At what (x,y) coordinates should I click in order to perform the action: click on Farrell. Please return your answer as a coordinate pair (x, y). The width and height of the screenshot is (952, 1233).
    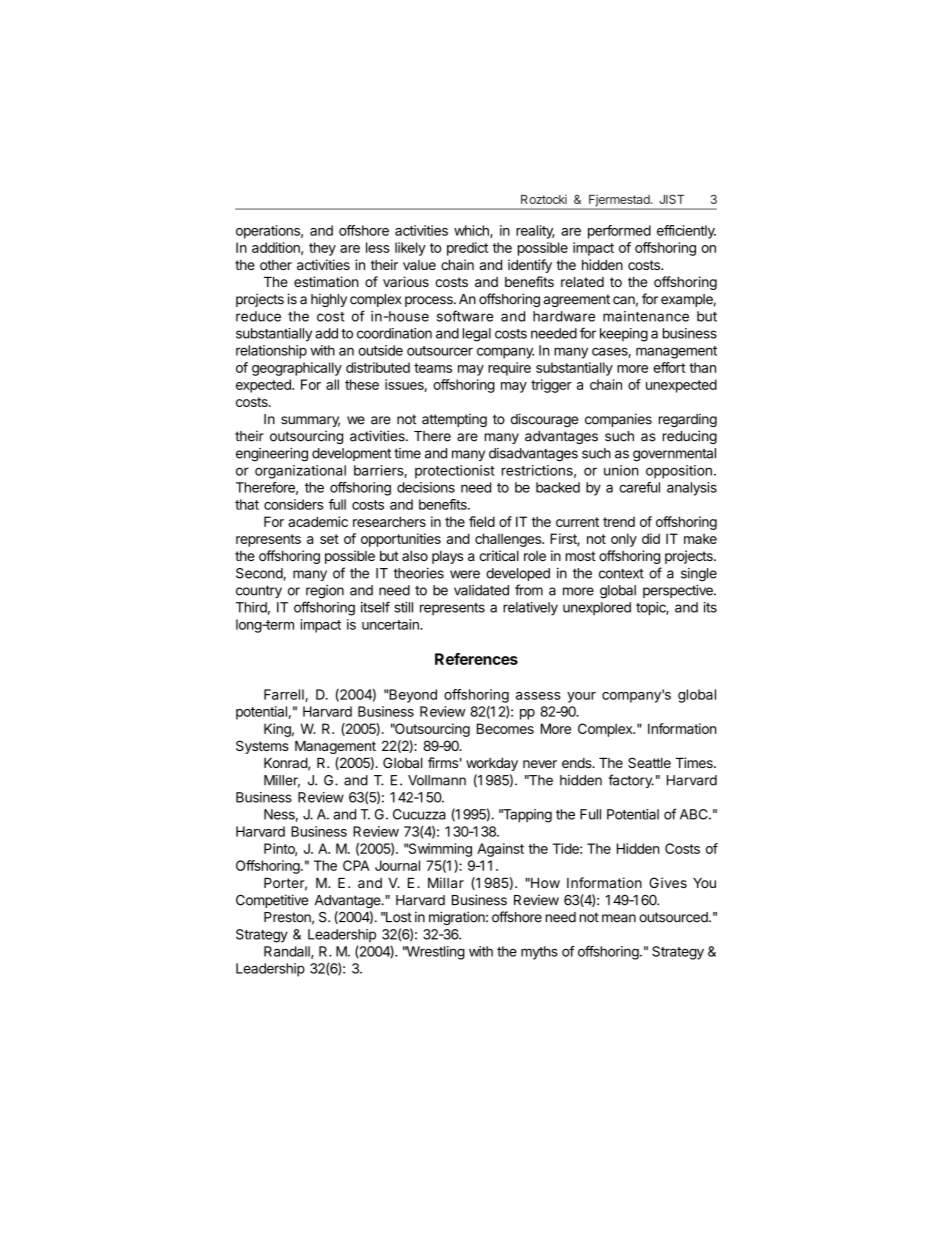
    Looking at the image, I should click on (285, 695).
